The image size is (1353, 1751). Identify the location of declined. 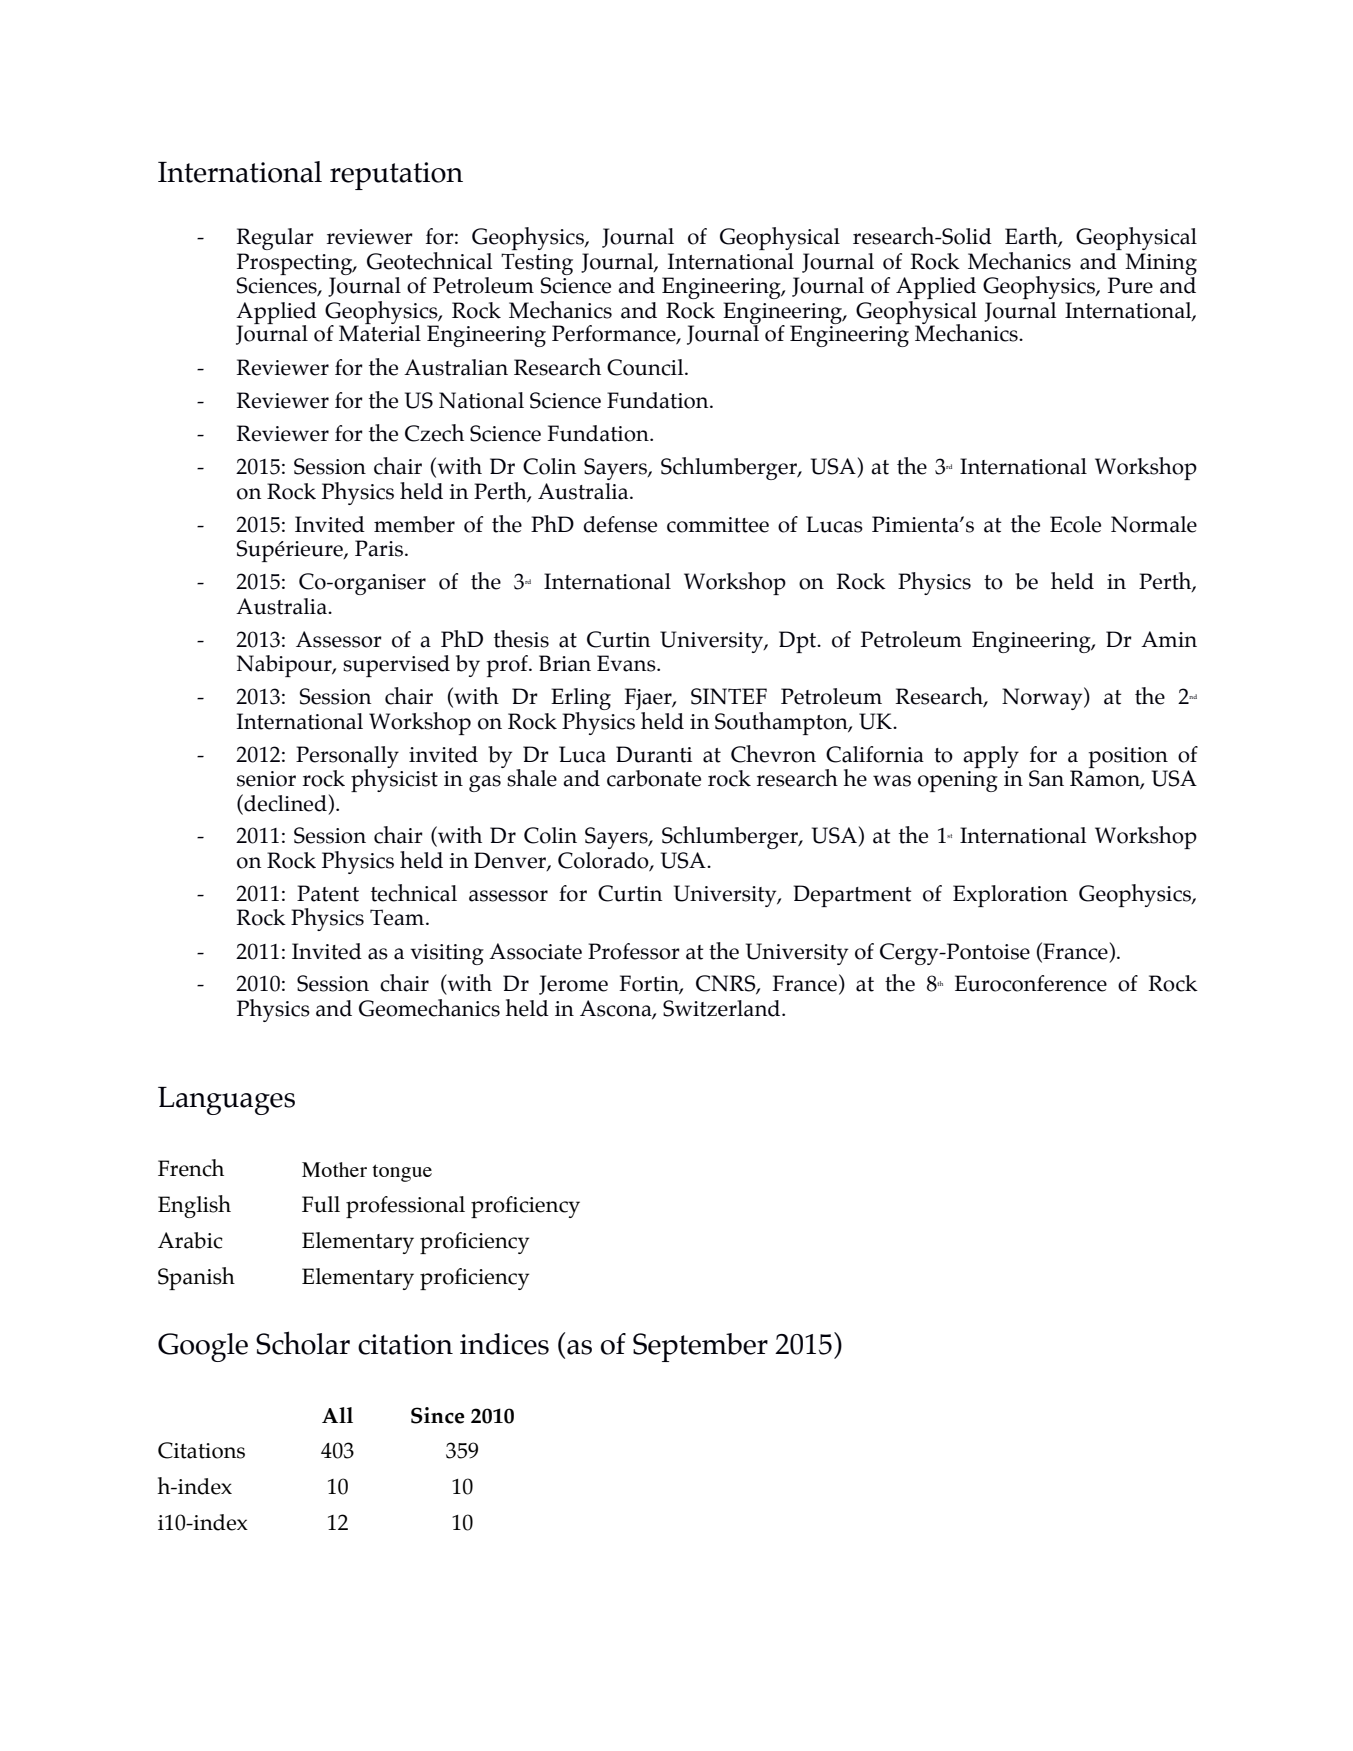
(284, 803).
